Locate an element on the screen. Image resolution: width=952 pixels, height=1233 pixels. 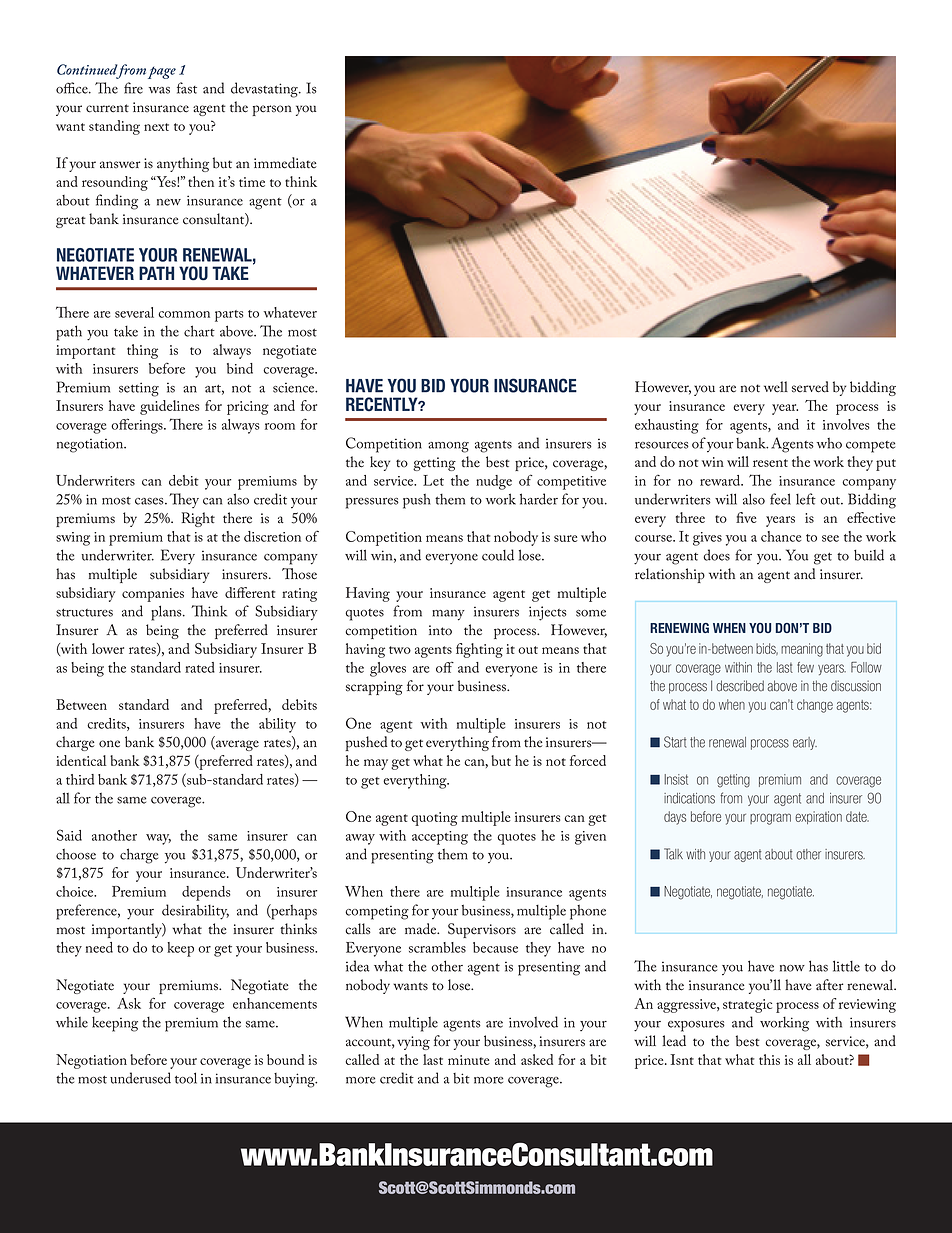
among is located at coordinates (448, 447).
